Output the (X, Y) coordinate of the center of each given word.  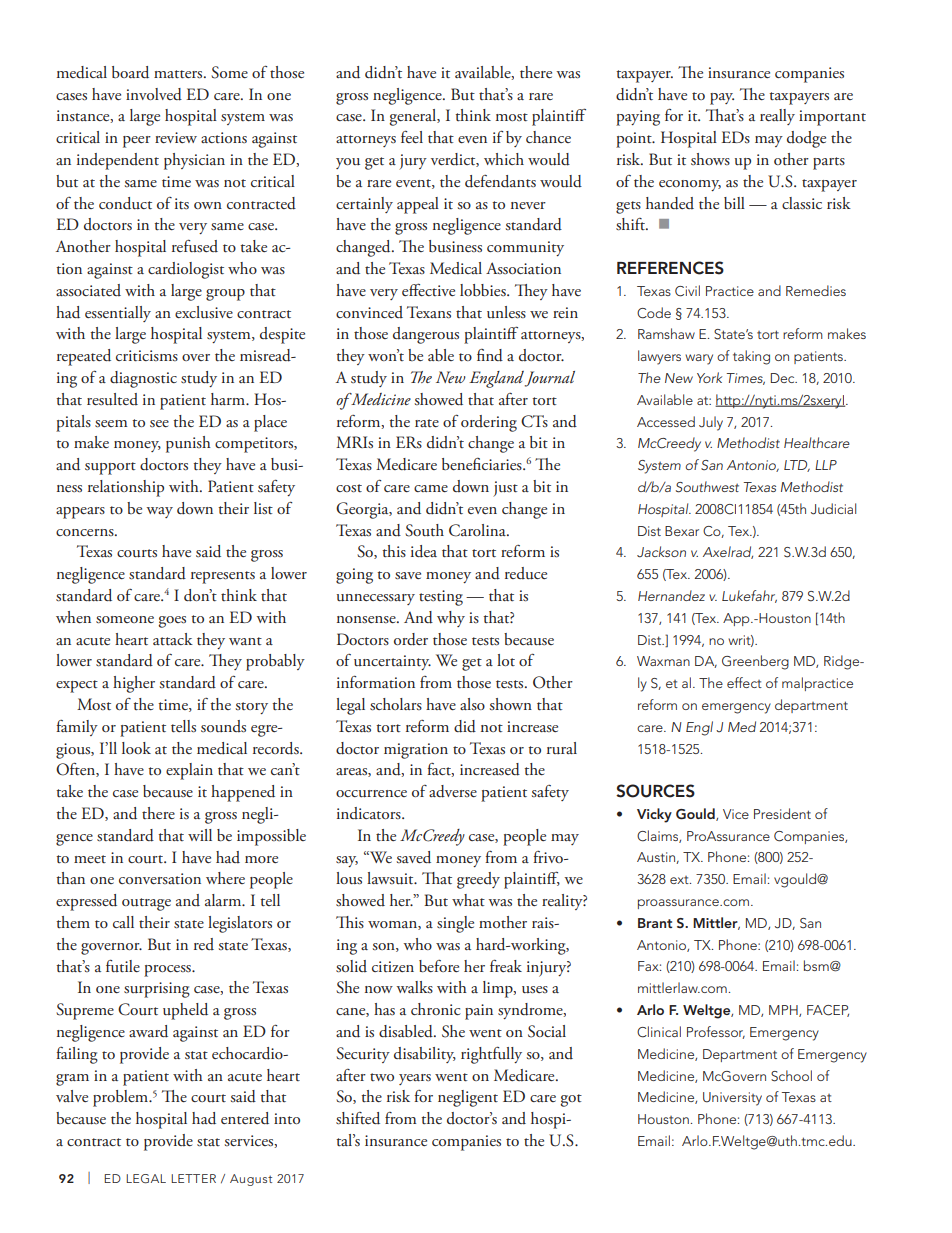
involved (154, 94)
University (732, 1099)
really (777, 117)
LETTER (193, 1178)
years (415, 1079)
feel (412, 136)
